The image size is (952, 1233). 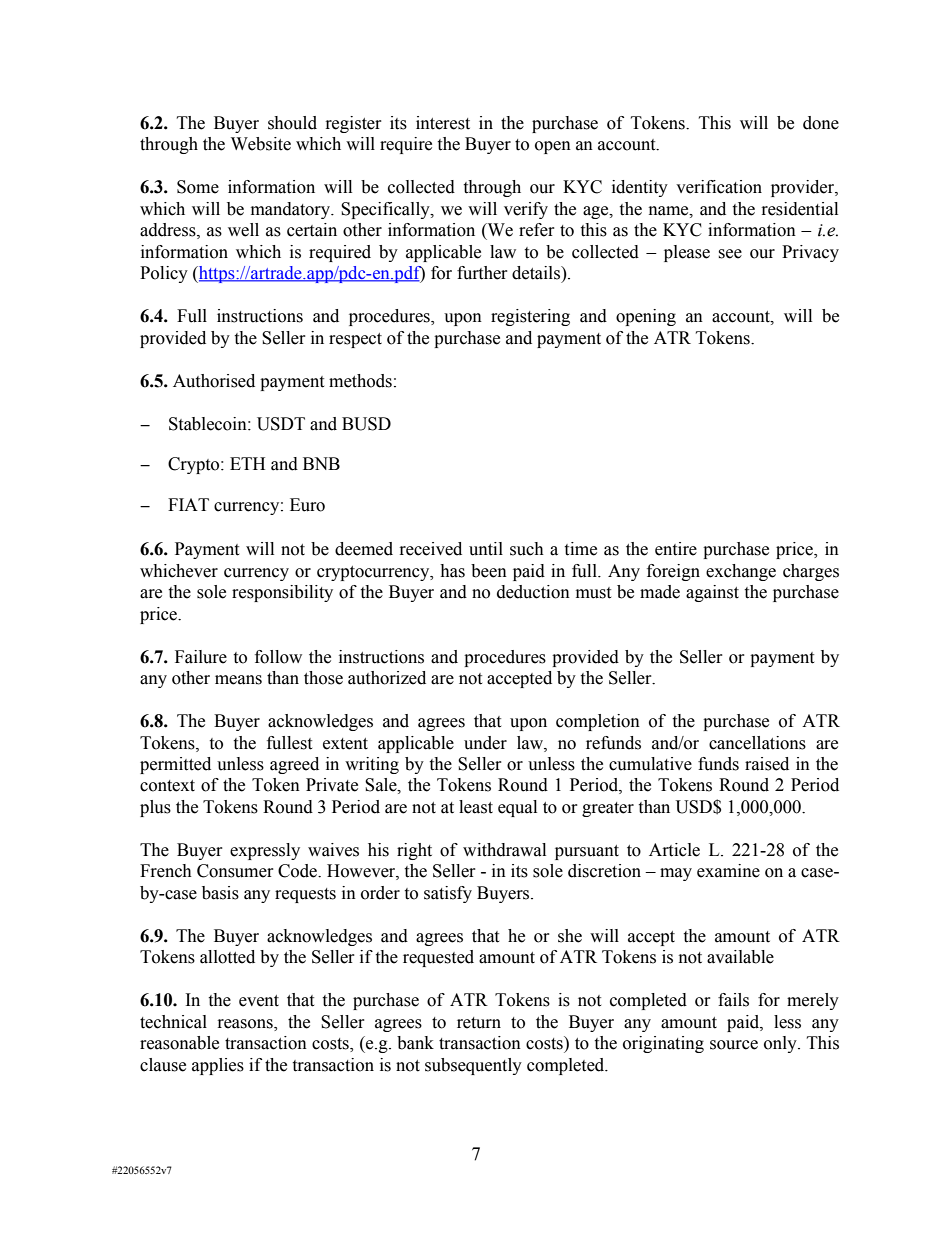 What do you see at coordinates (712, 593) in the screenshot?
I see `against` at bounding box center [712, 593].
